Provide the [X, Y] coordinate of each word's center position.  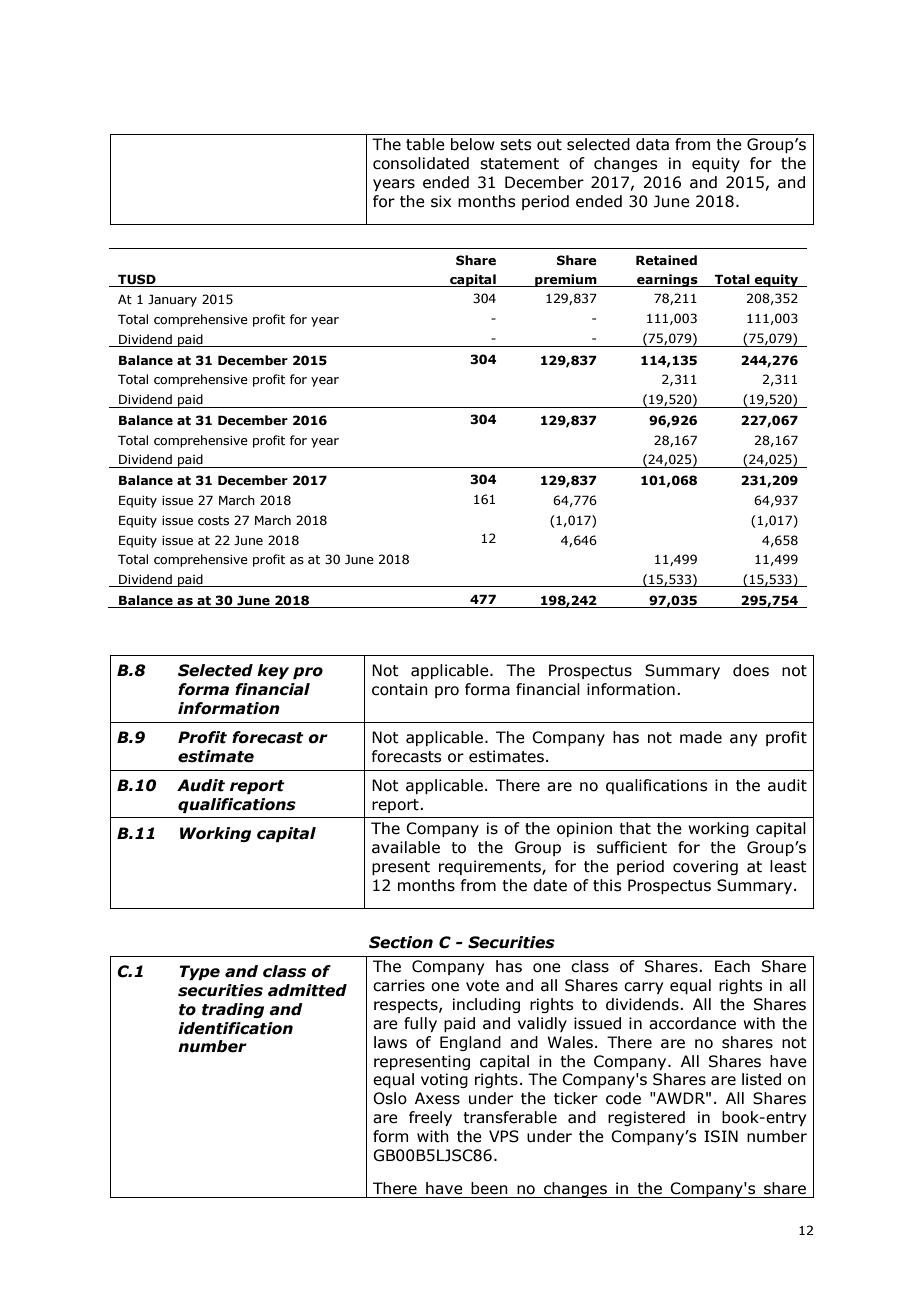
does [751, 670]
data [652, 144]
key [273, 671]
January [172, 300]
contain [400, 689]
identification [235, 1028]
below [473, 144]
